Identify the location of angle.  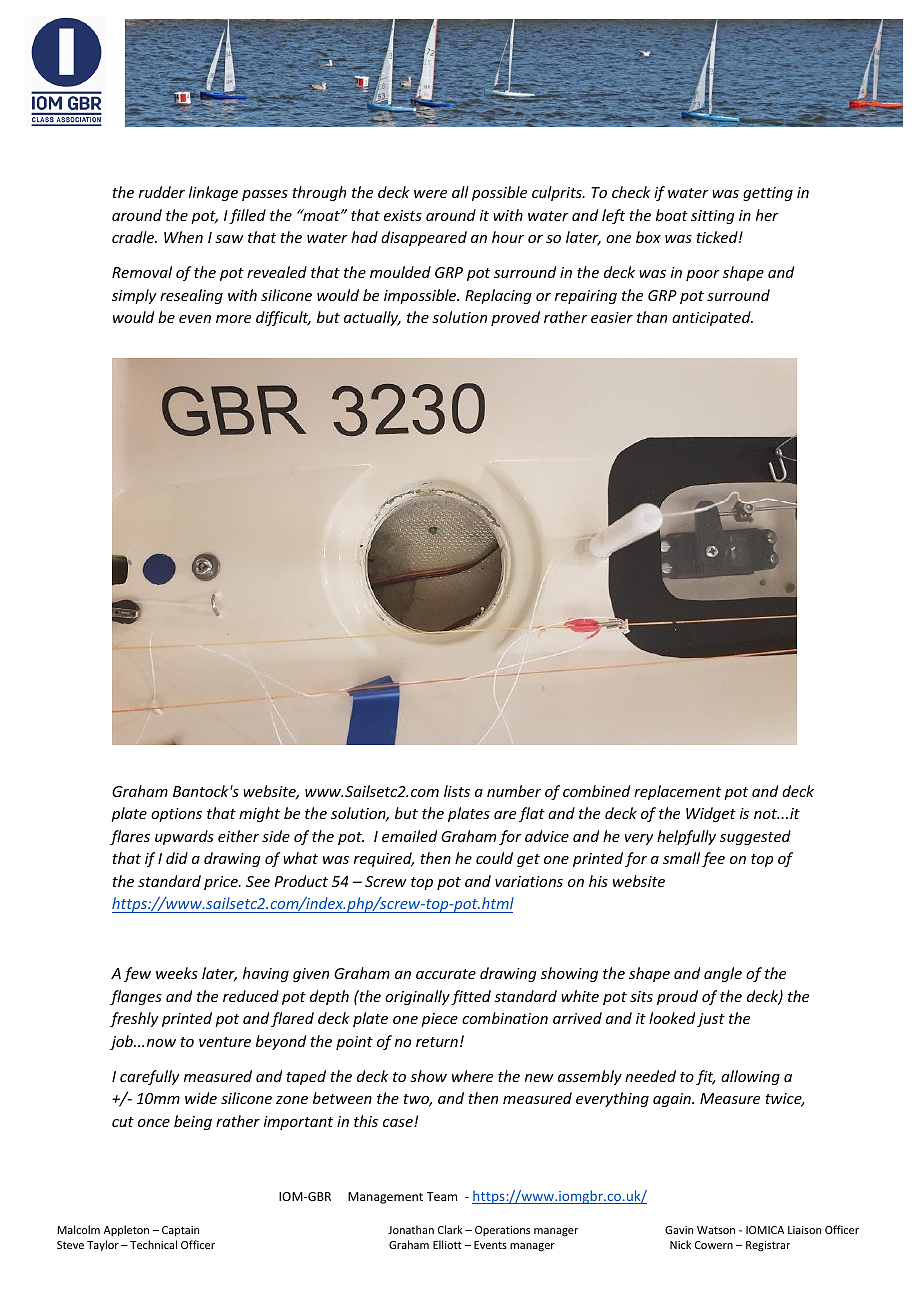
(723, 974).
